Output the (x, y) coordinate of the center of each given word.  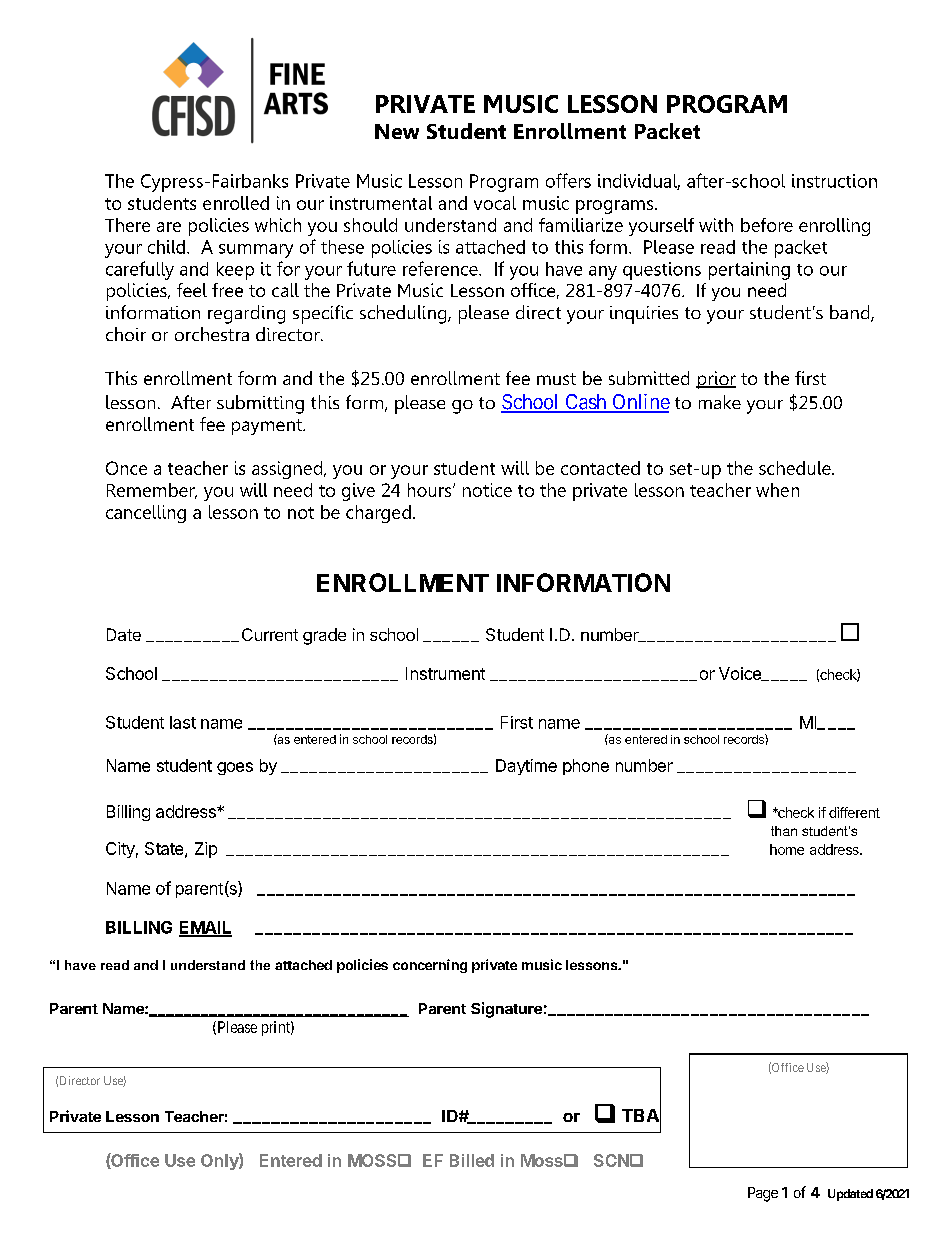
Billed (472, 1160)
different (854, 812)
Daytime (526, 767)
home (787, 849)
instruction (834, 181)
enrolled (236, 203)
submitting (260, 404)
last (183, 722)
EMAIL (205, 928)
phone (586, 767)
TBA (641, 1115)
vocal (495, 203)
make (720, 402)
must (556, 379)
